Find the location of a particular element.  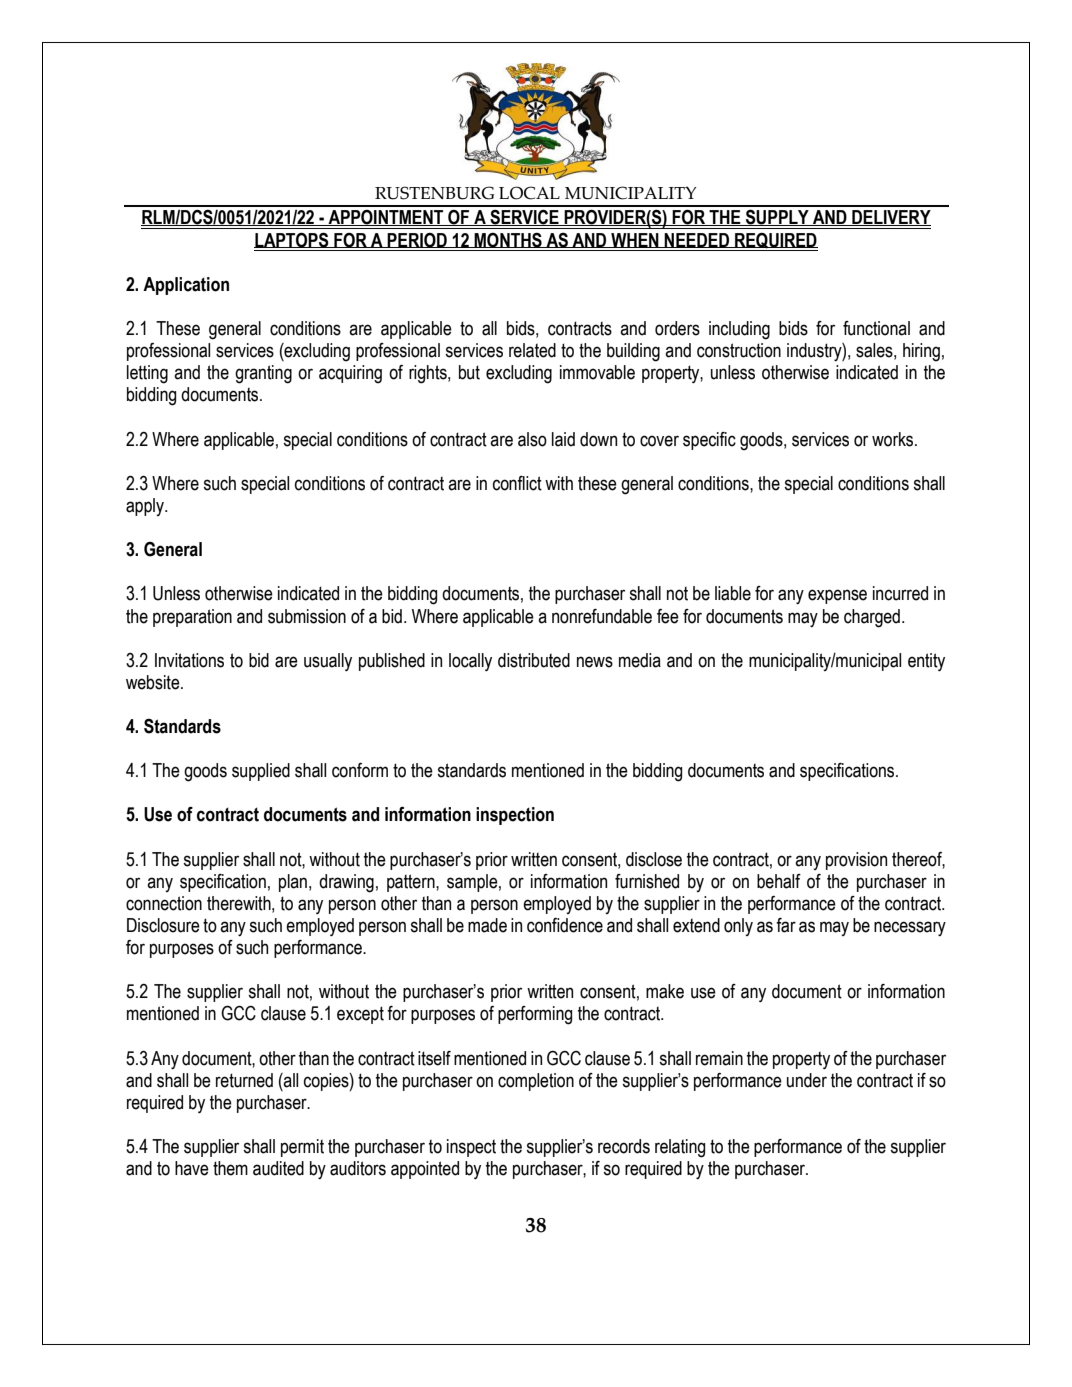

related is located at coordinates (532, 350).
